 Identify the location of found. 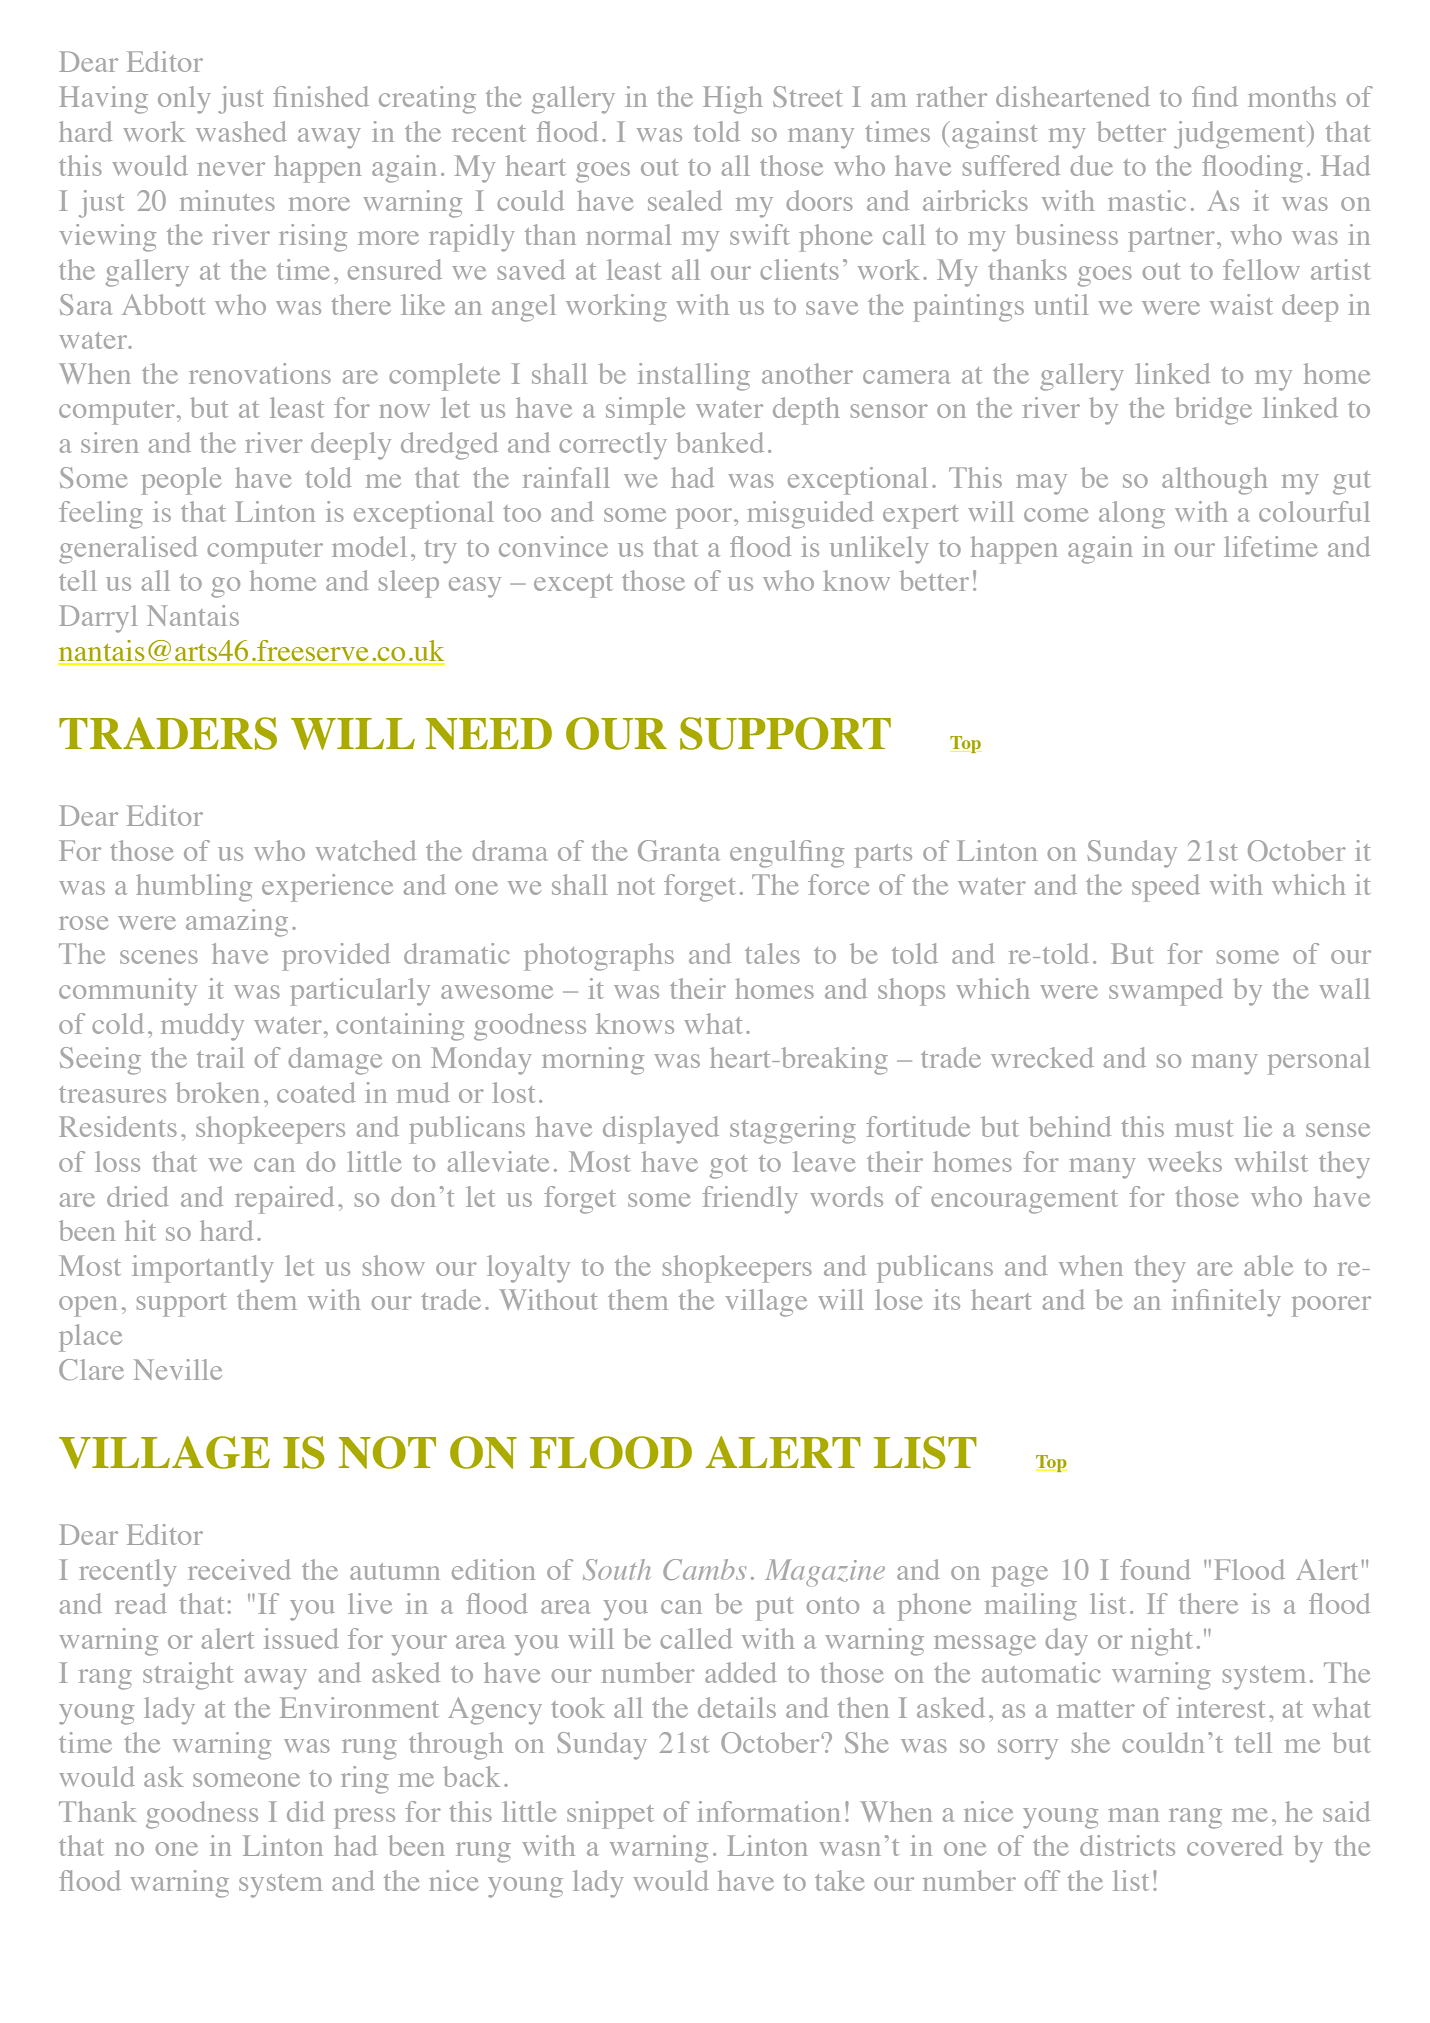
(1155, 1569).
